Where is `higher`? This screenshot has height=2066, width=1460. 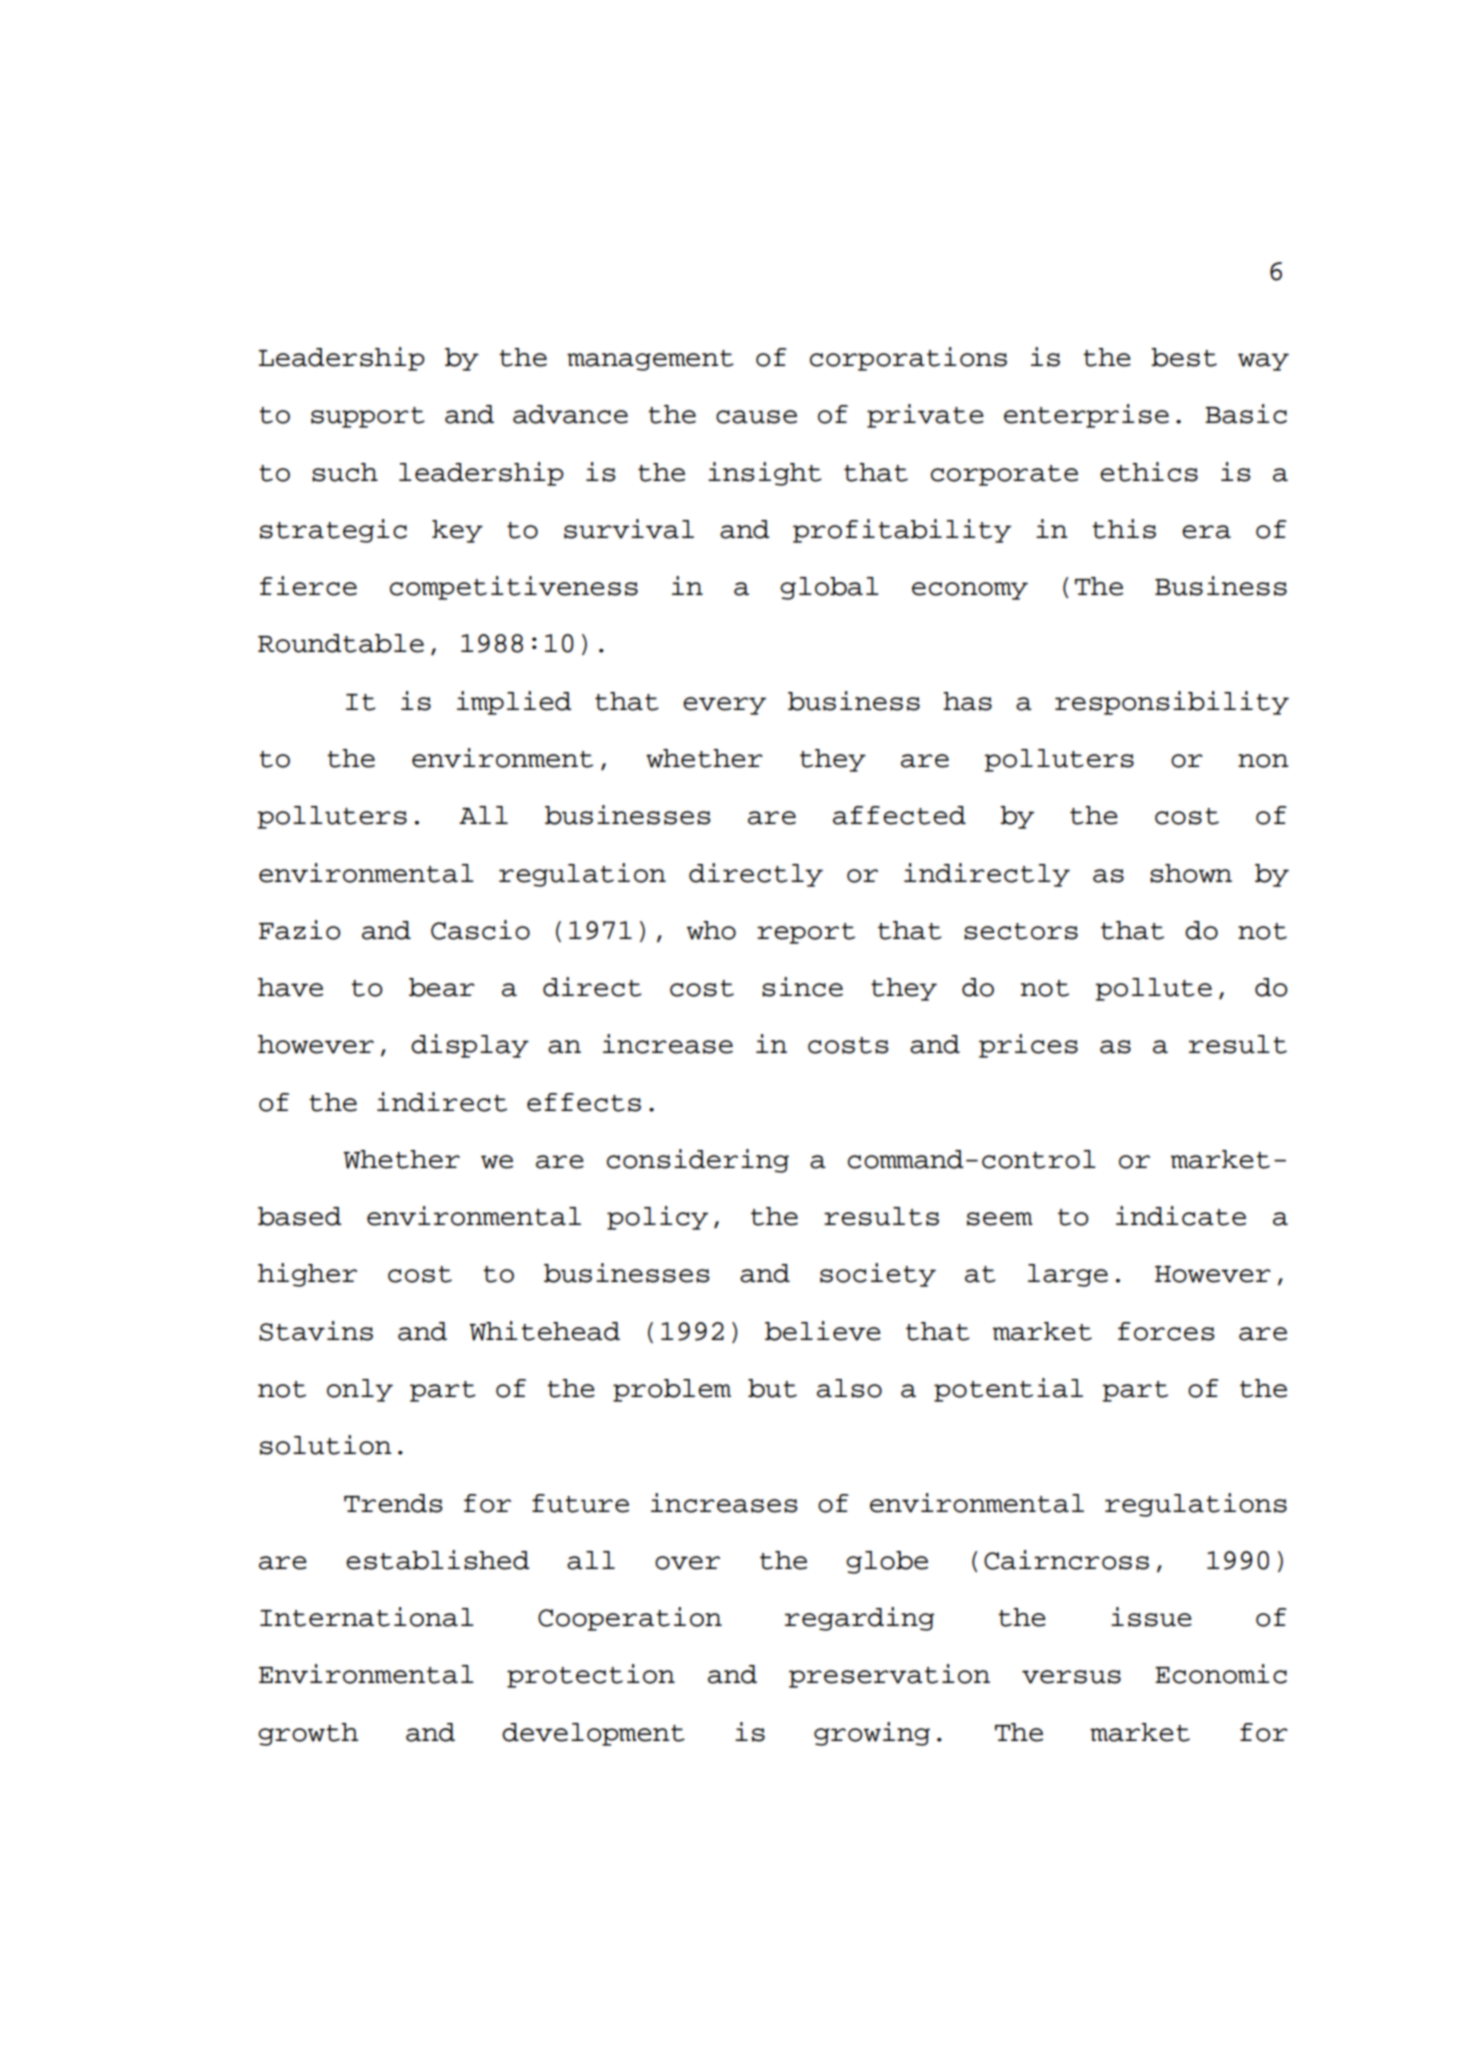
higher is located at coordinates (307, 1275).
